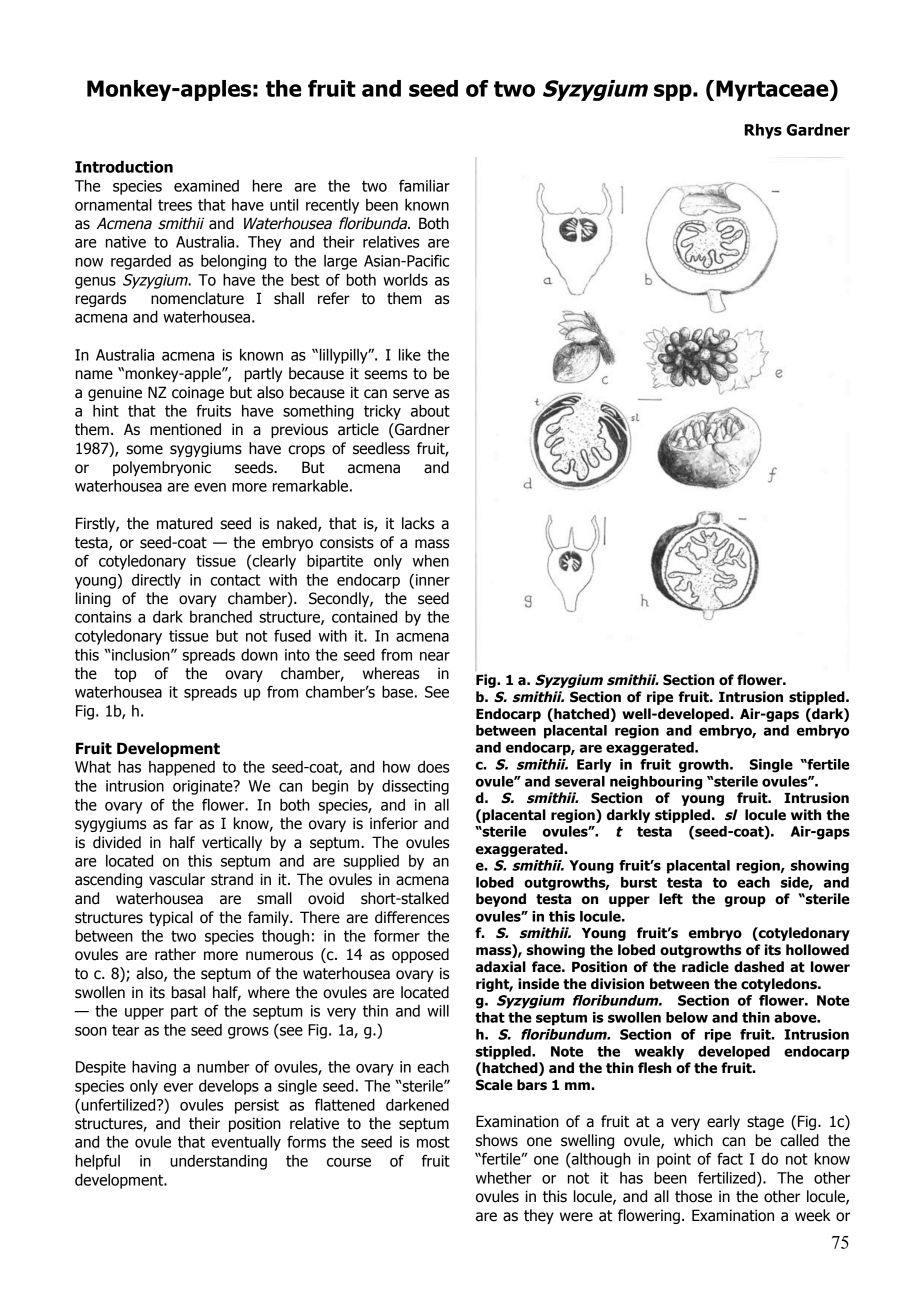 This screenshot has width=924, height=1308. I want to click on mentioned, so click(185, 429).
